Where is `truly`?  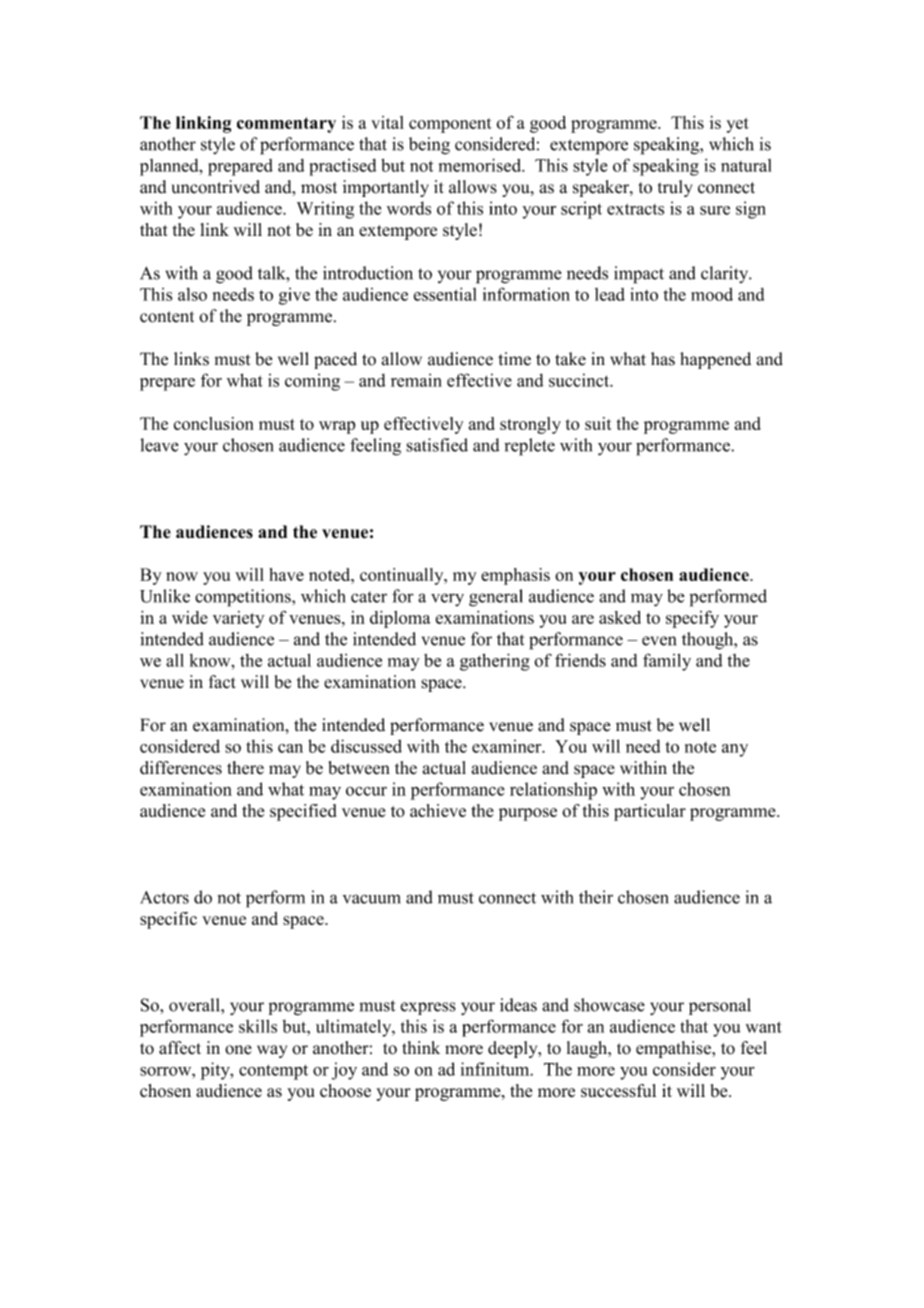 truly is located at coordinates (675, 188).
